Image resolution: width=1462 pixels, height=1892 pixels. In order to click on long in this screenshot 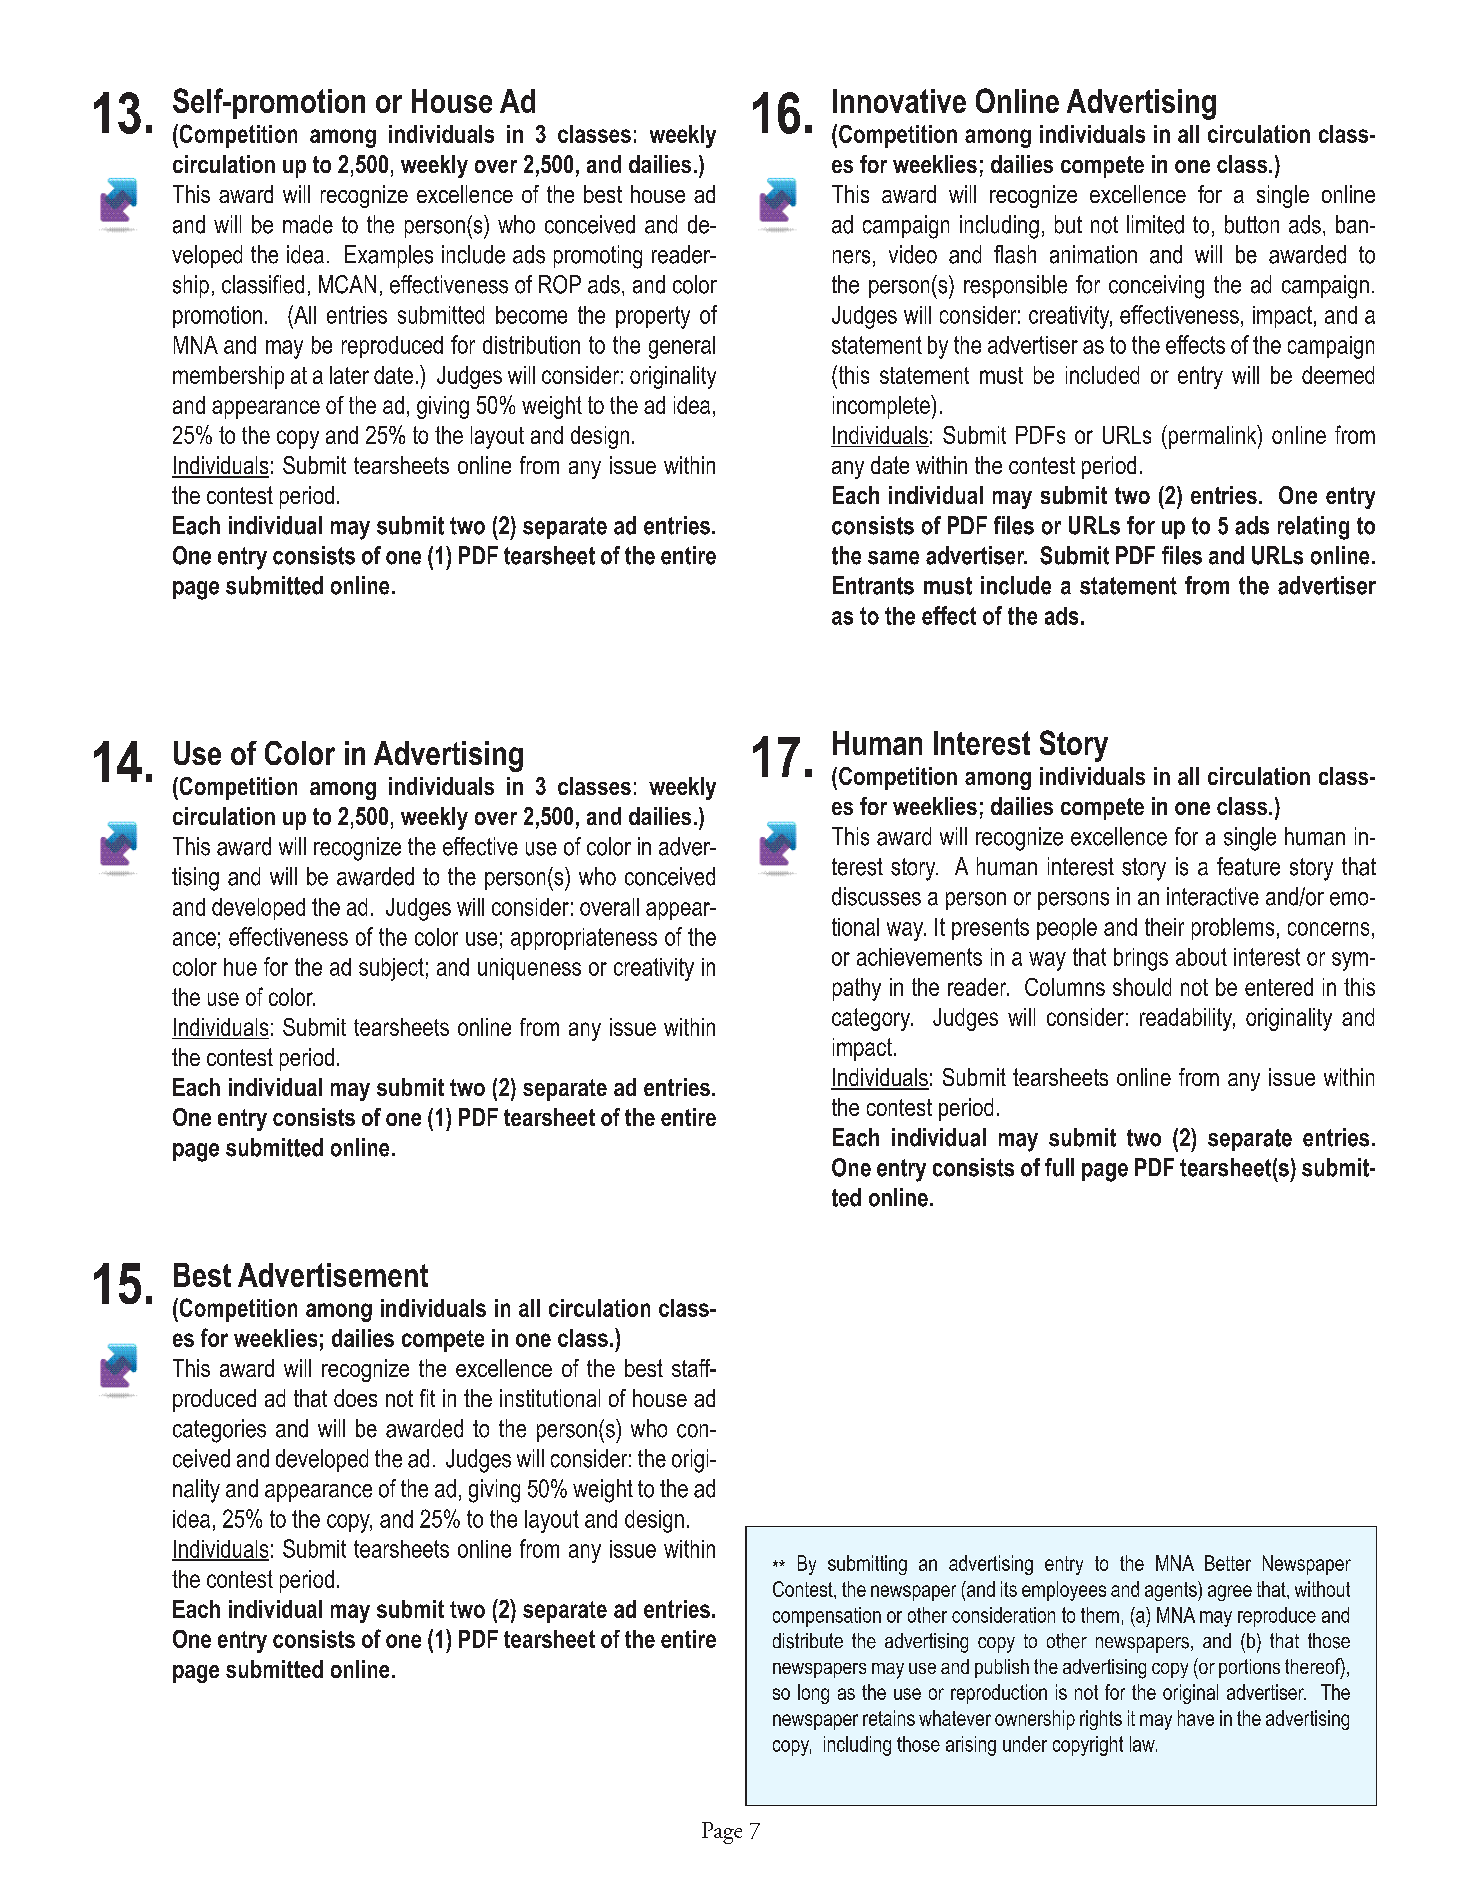, I will do `click(813, 1694)`.
